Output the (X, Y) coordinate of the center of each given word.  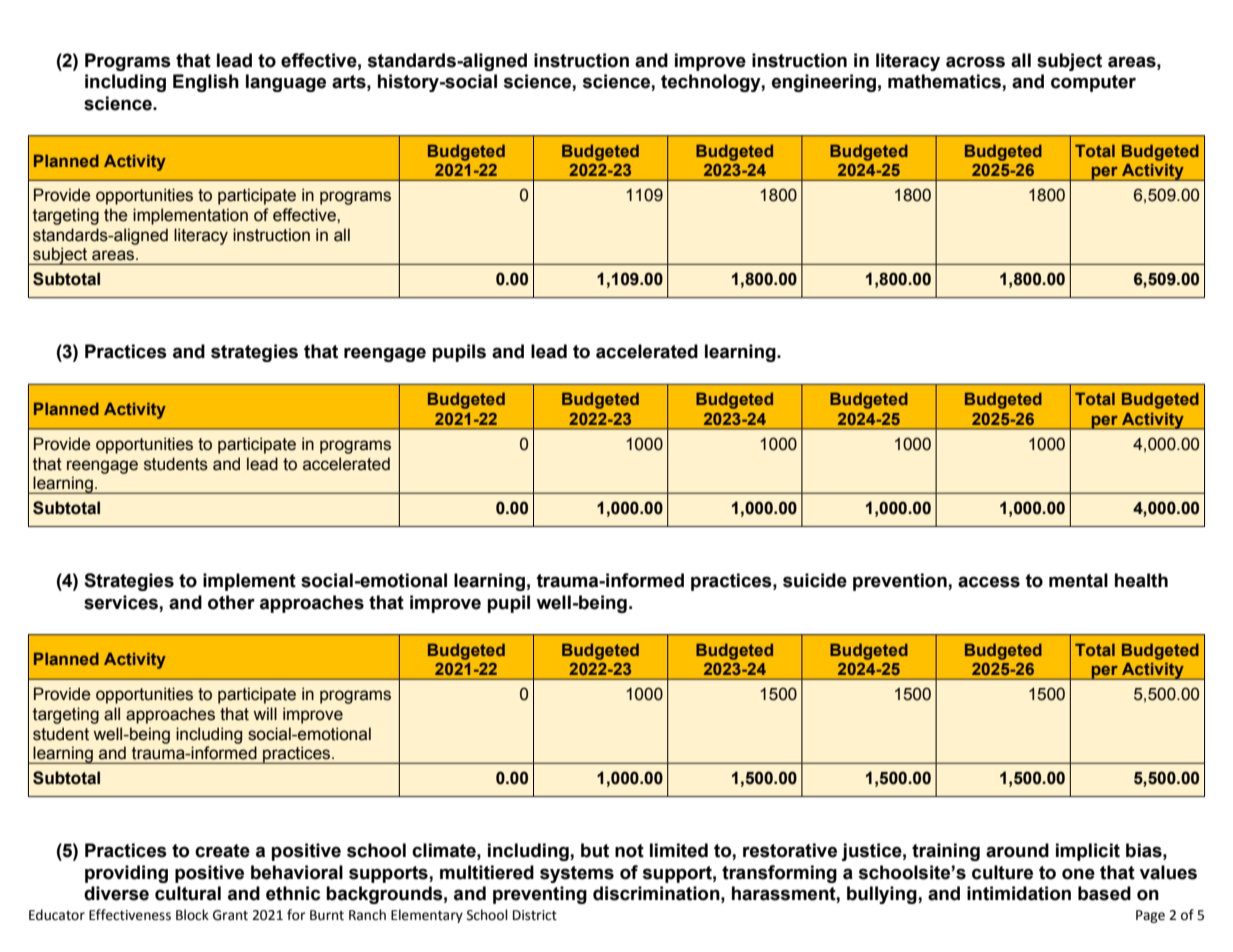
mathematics (945, 82)
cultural (188, 893)
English (206, 83)
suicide (815, 580)
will (265, 713)
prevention (901, 582)
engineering (824, 83)
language (286, 83)
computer (1093, 83)
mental (1078, 580)
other (231, 602)
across (975, 62)
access (989, 582)
